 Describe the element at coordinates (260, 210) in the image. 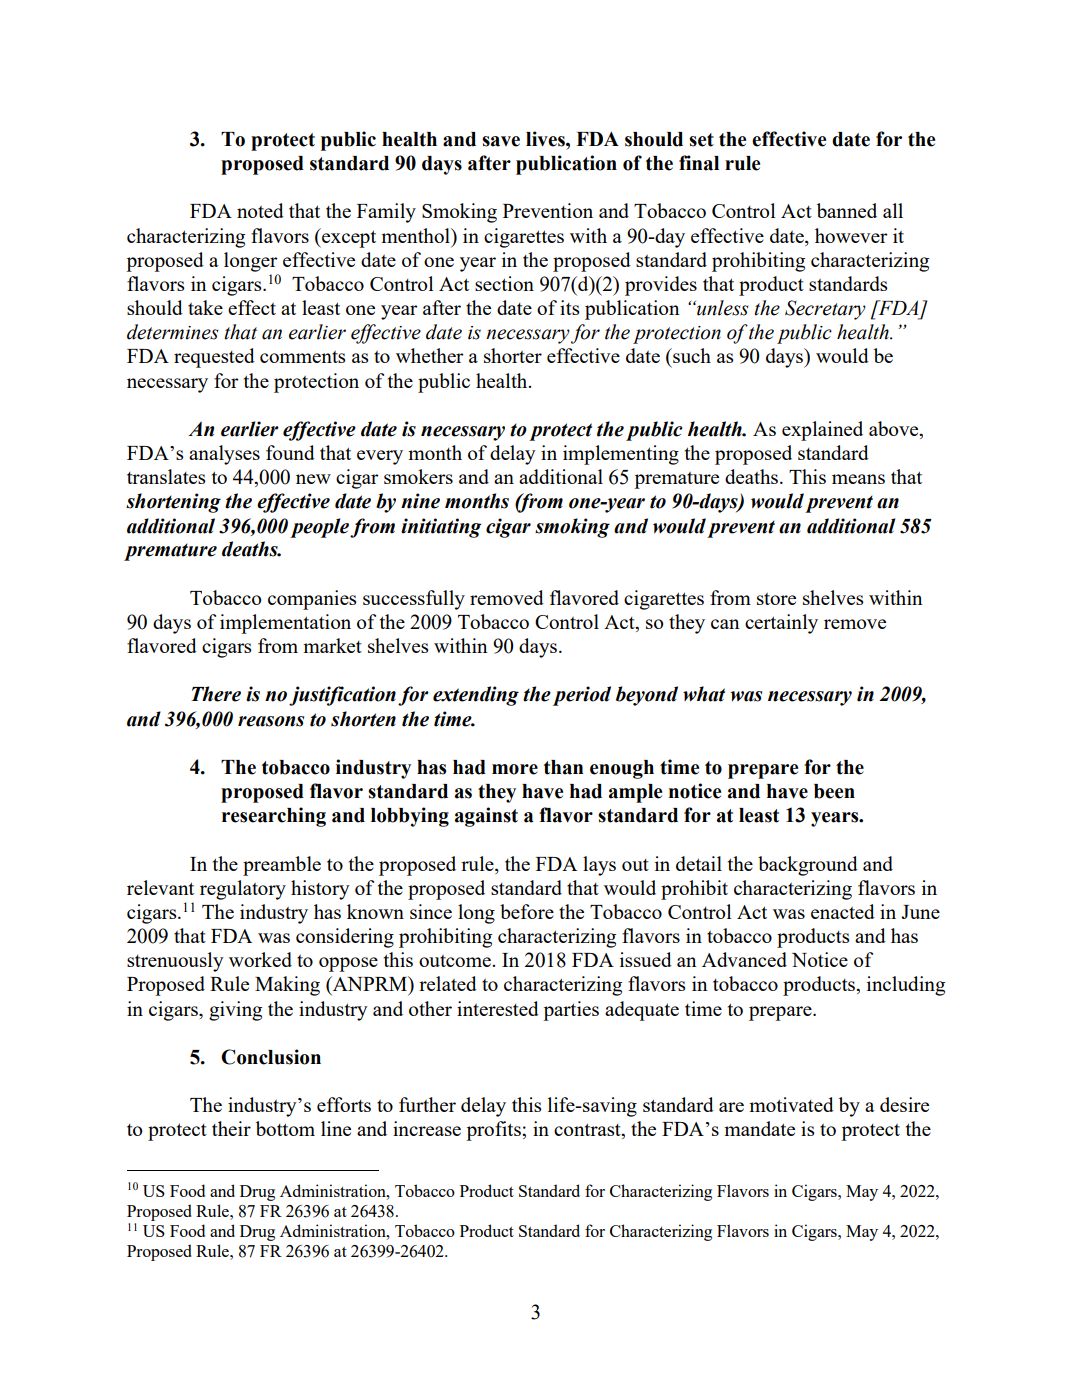

I see `noted` at that location.
